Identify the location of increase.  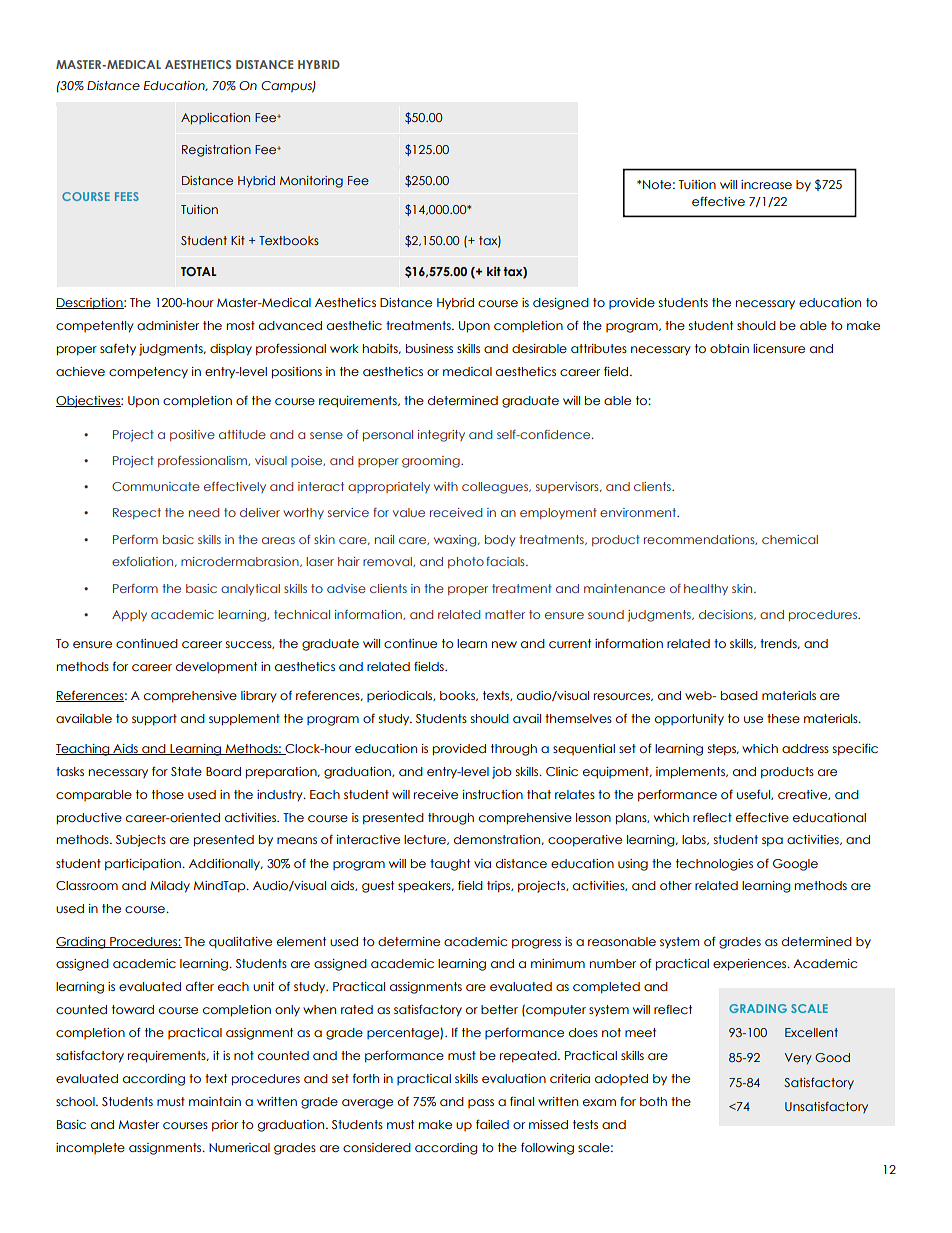
(766, 184).
